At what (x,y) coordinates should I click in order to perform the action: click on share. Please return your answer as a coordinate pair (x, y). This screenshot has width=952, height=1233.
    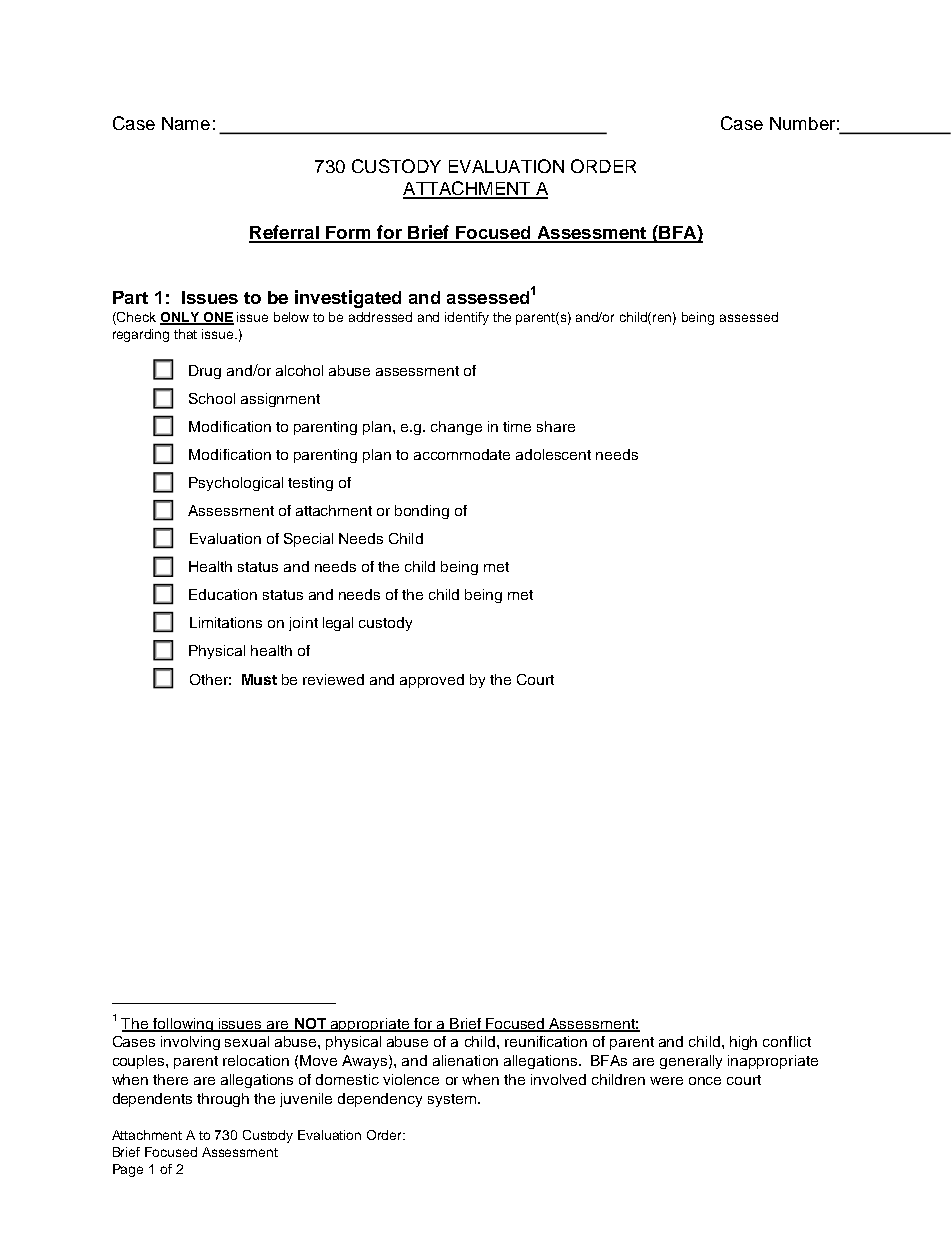
    Looking at the image, I should click on (556, 426).
